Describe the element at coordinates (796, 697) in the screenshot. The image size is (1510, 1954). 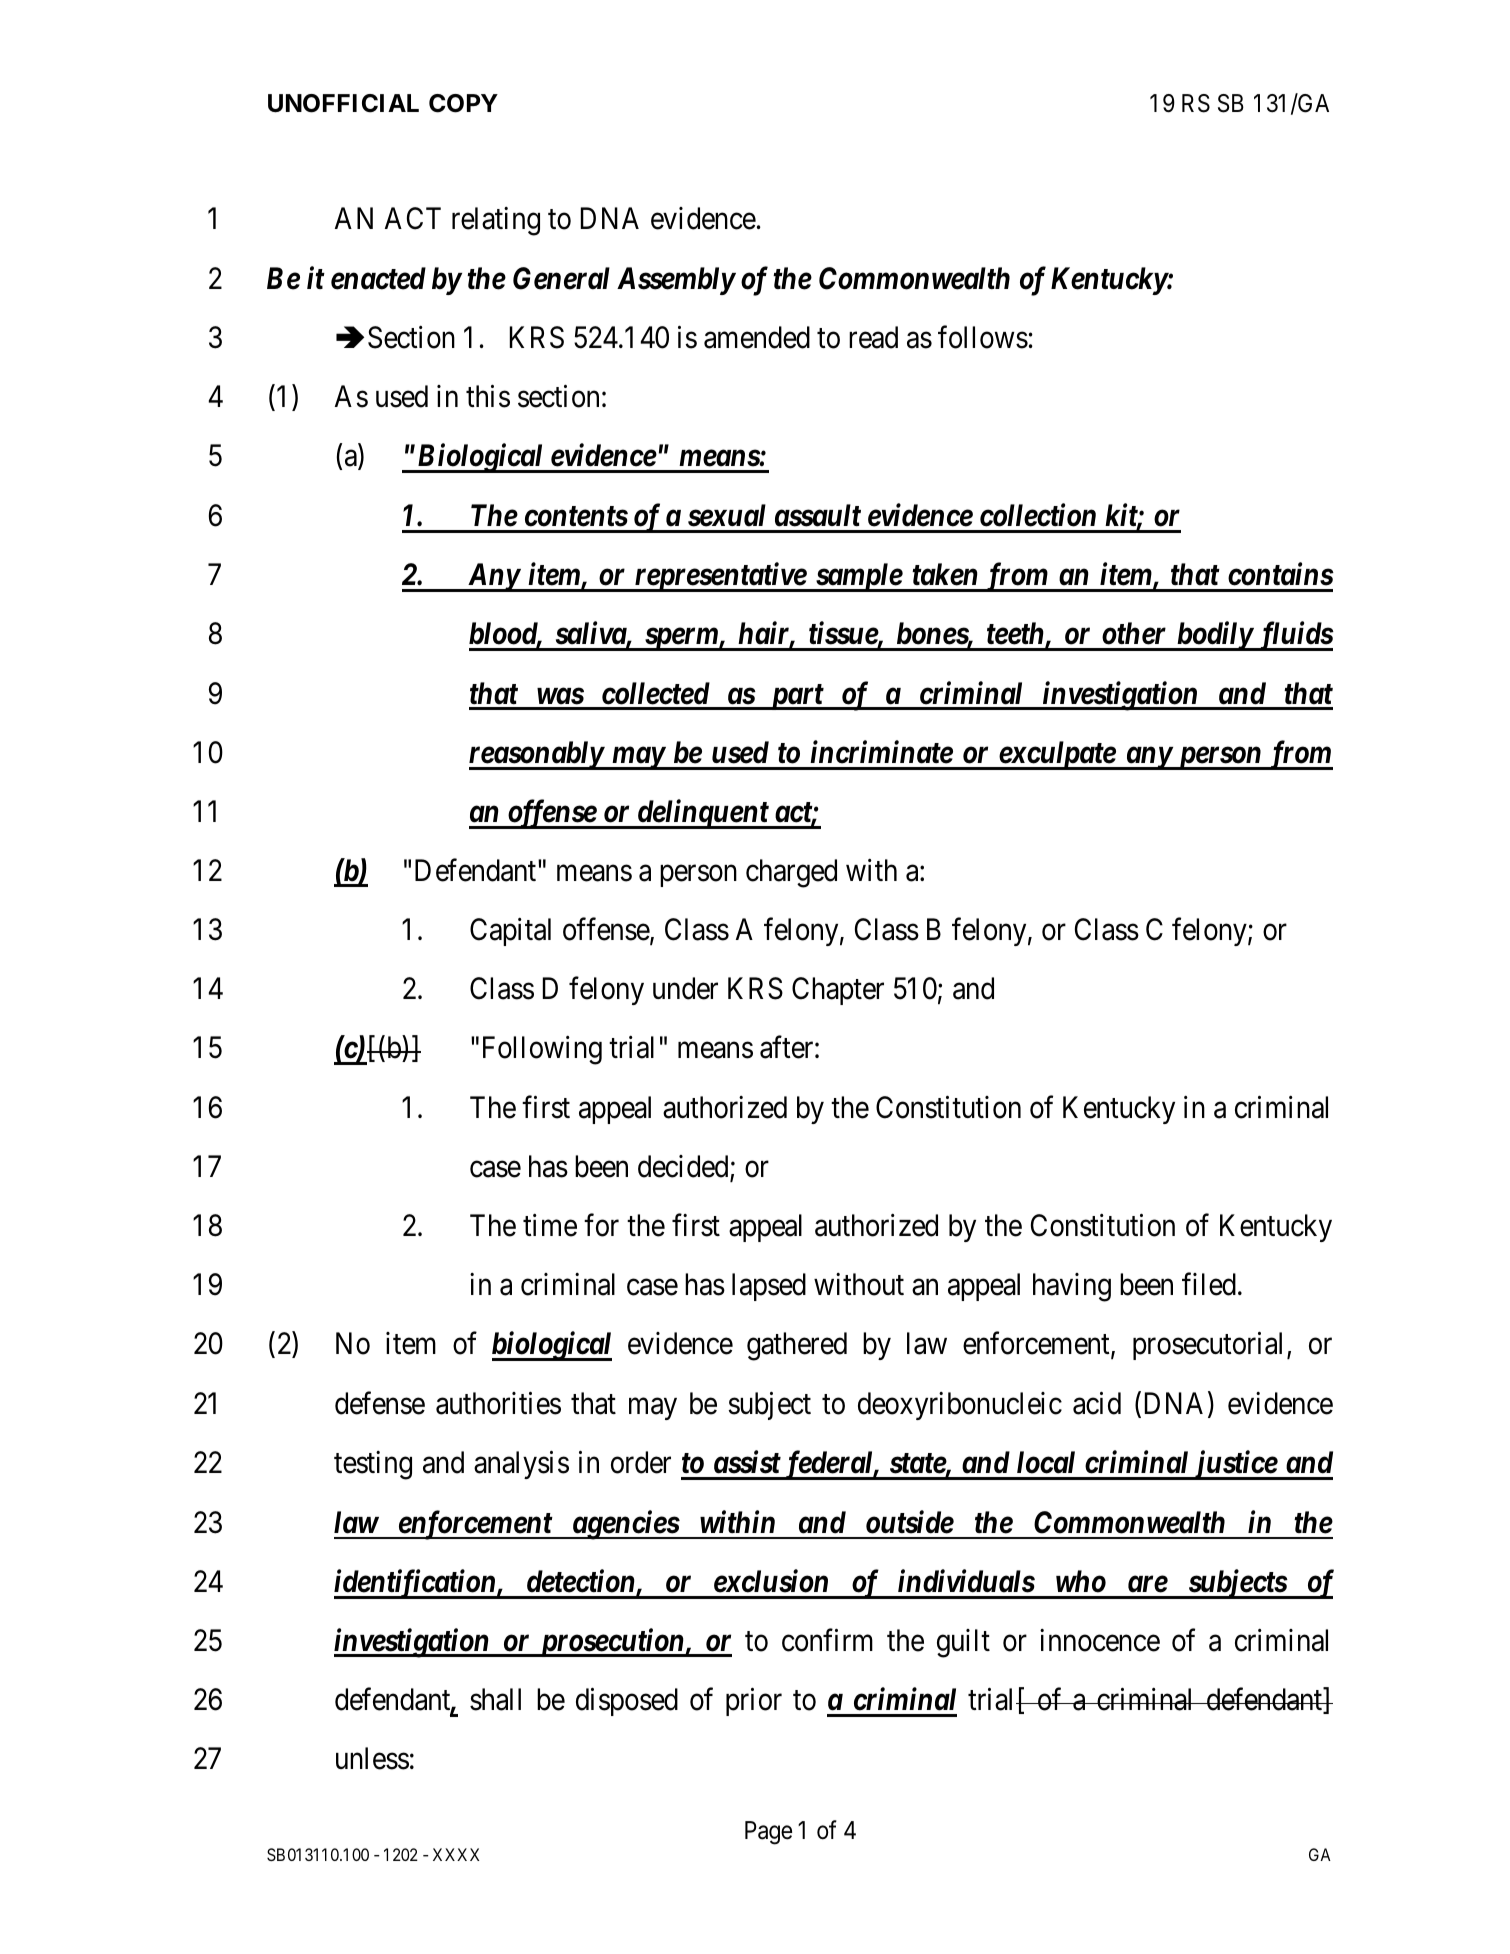
I see `part` at that location.
